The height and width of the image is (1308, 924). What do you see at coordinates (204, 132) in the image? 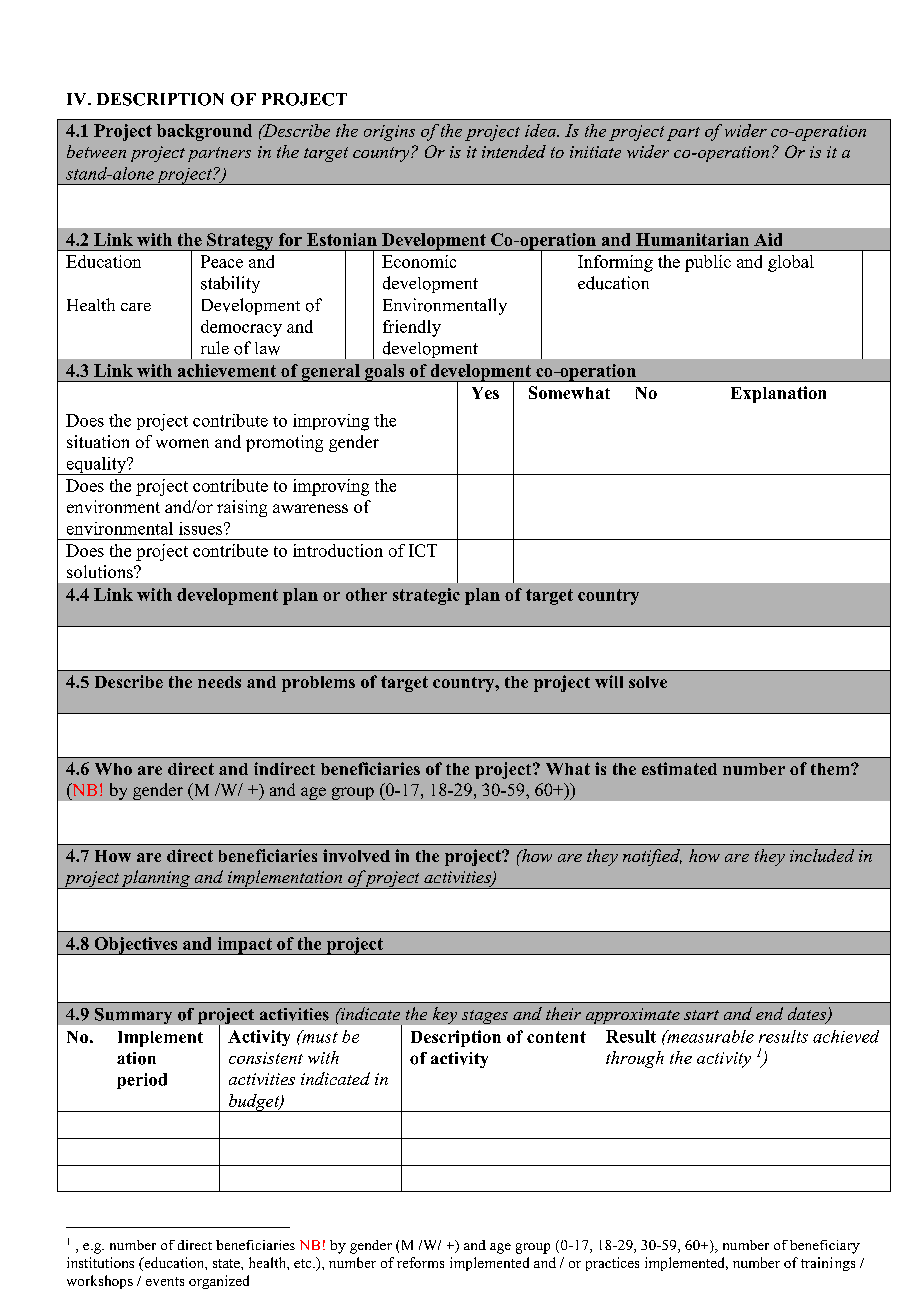
I see `background` at bounding box center [204, 132].
